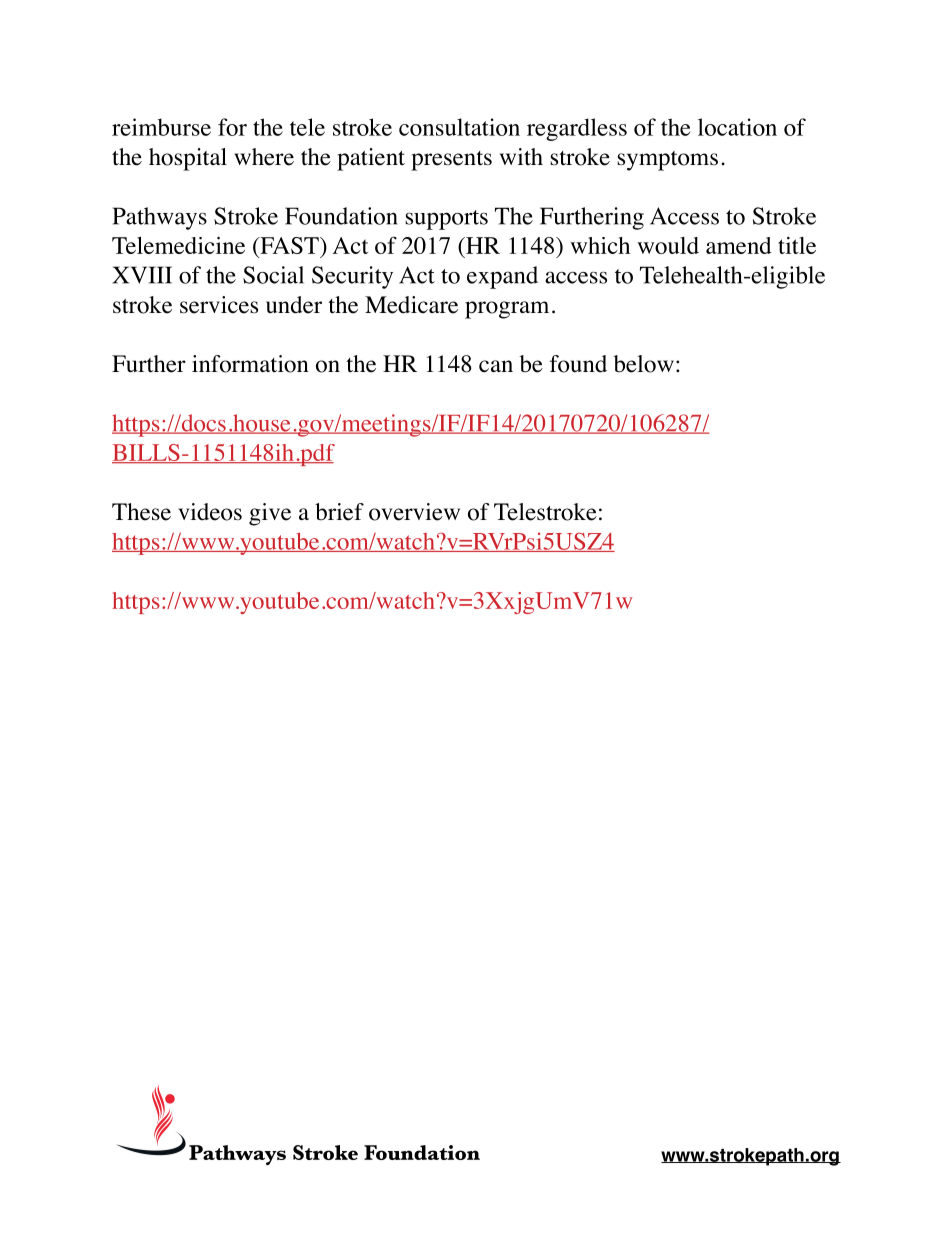 The height and width of the screenshot is (1233, 952). What do you see at coordinates (739, 245) in the screenshot?
I see `amend` at bounding box center [739, 245].
